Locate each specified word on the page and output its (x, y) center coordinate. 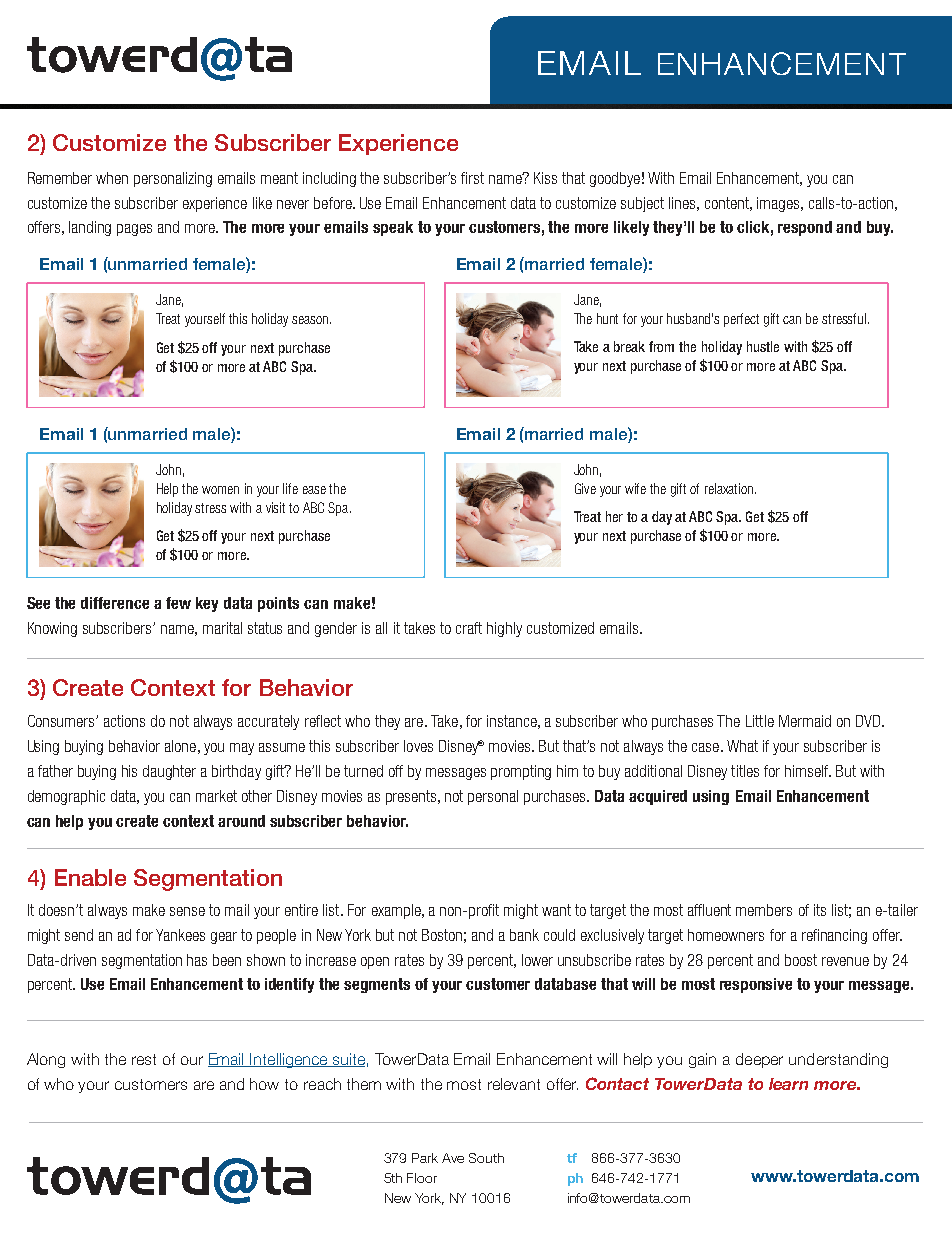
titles (745, 771)
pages (134, 230)
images (779, 204)
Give (585, 488)
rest (144, 1059)
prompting (521, 772)
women (220, 490)
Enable (90, 877)
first (472, 178)
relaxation (730, 488)
